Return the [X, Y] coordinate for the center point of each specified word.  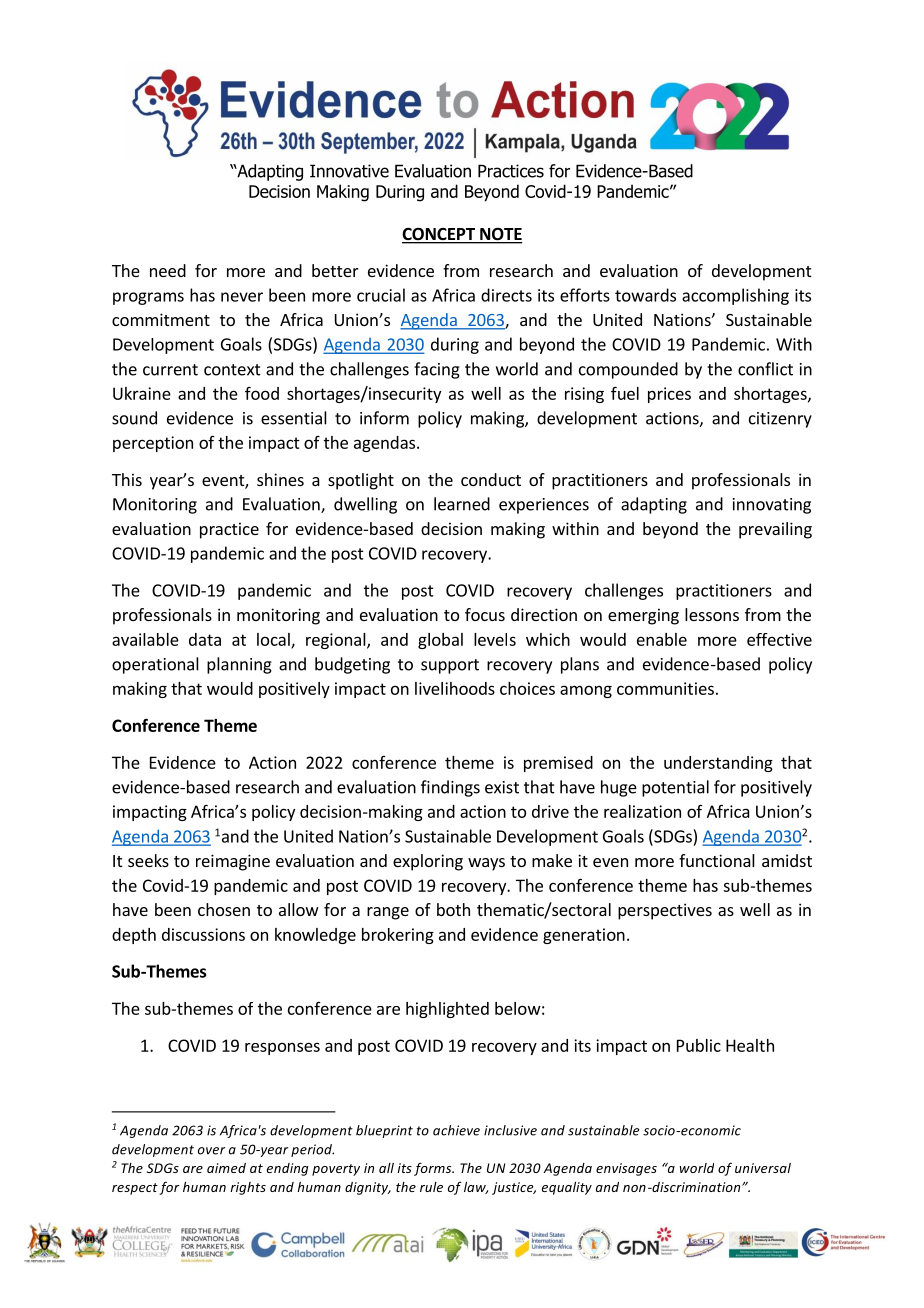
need [168, 270]
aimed [226, 1168]
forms [434, 1169]
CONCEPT [439, 235]
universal [763, 1168]
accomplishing [735, 296]
